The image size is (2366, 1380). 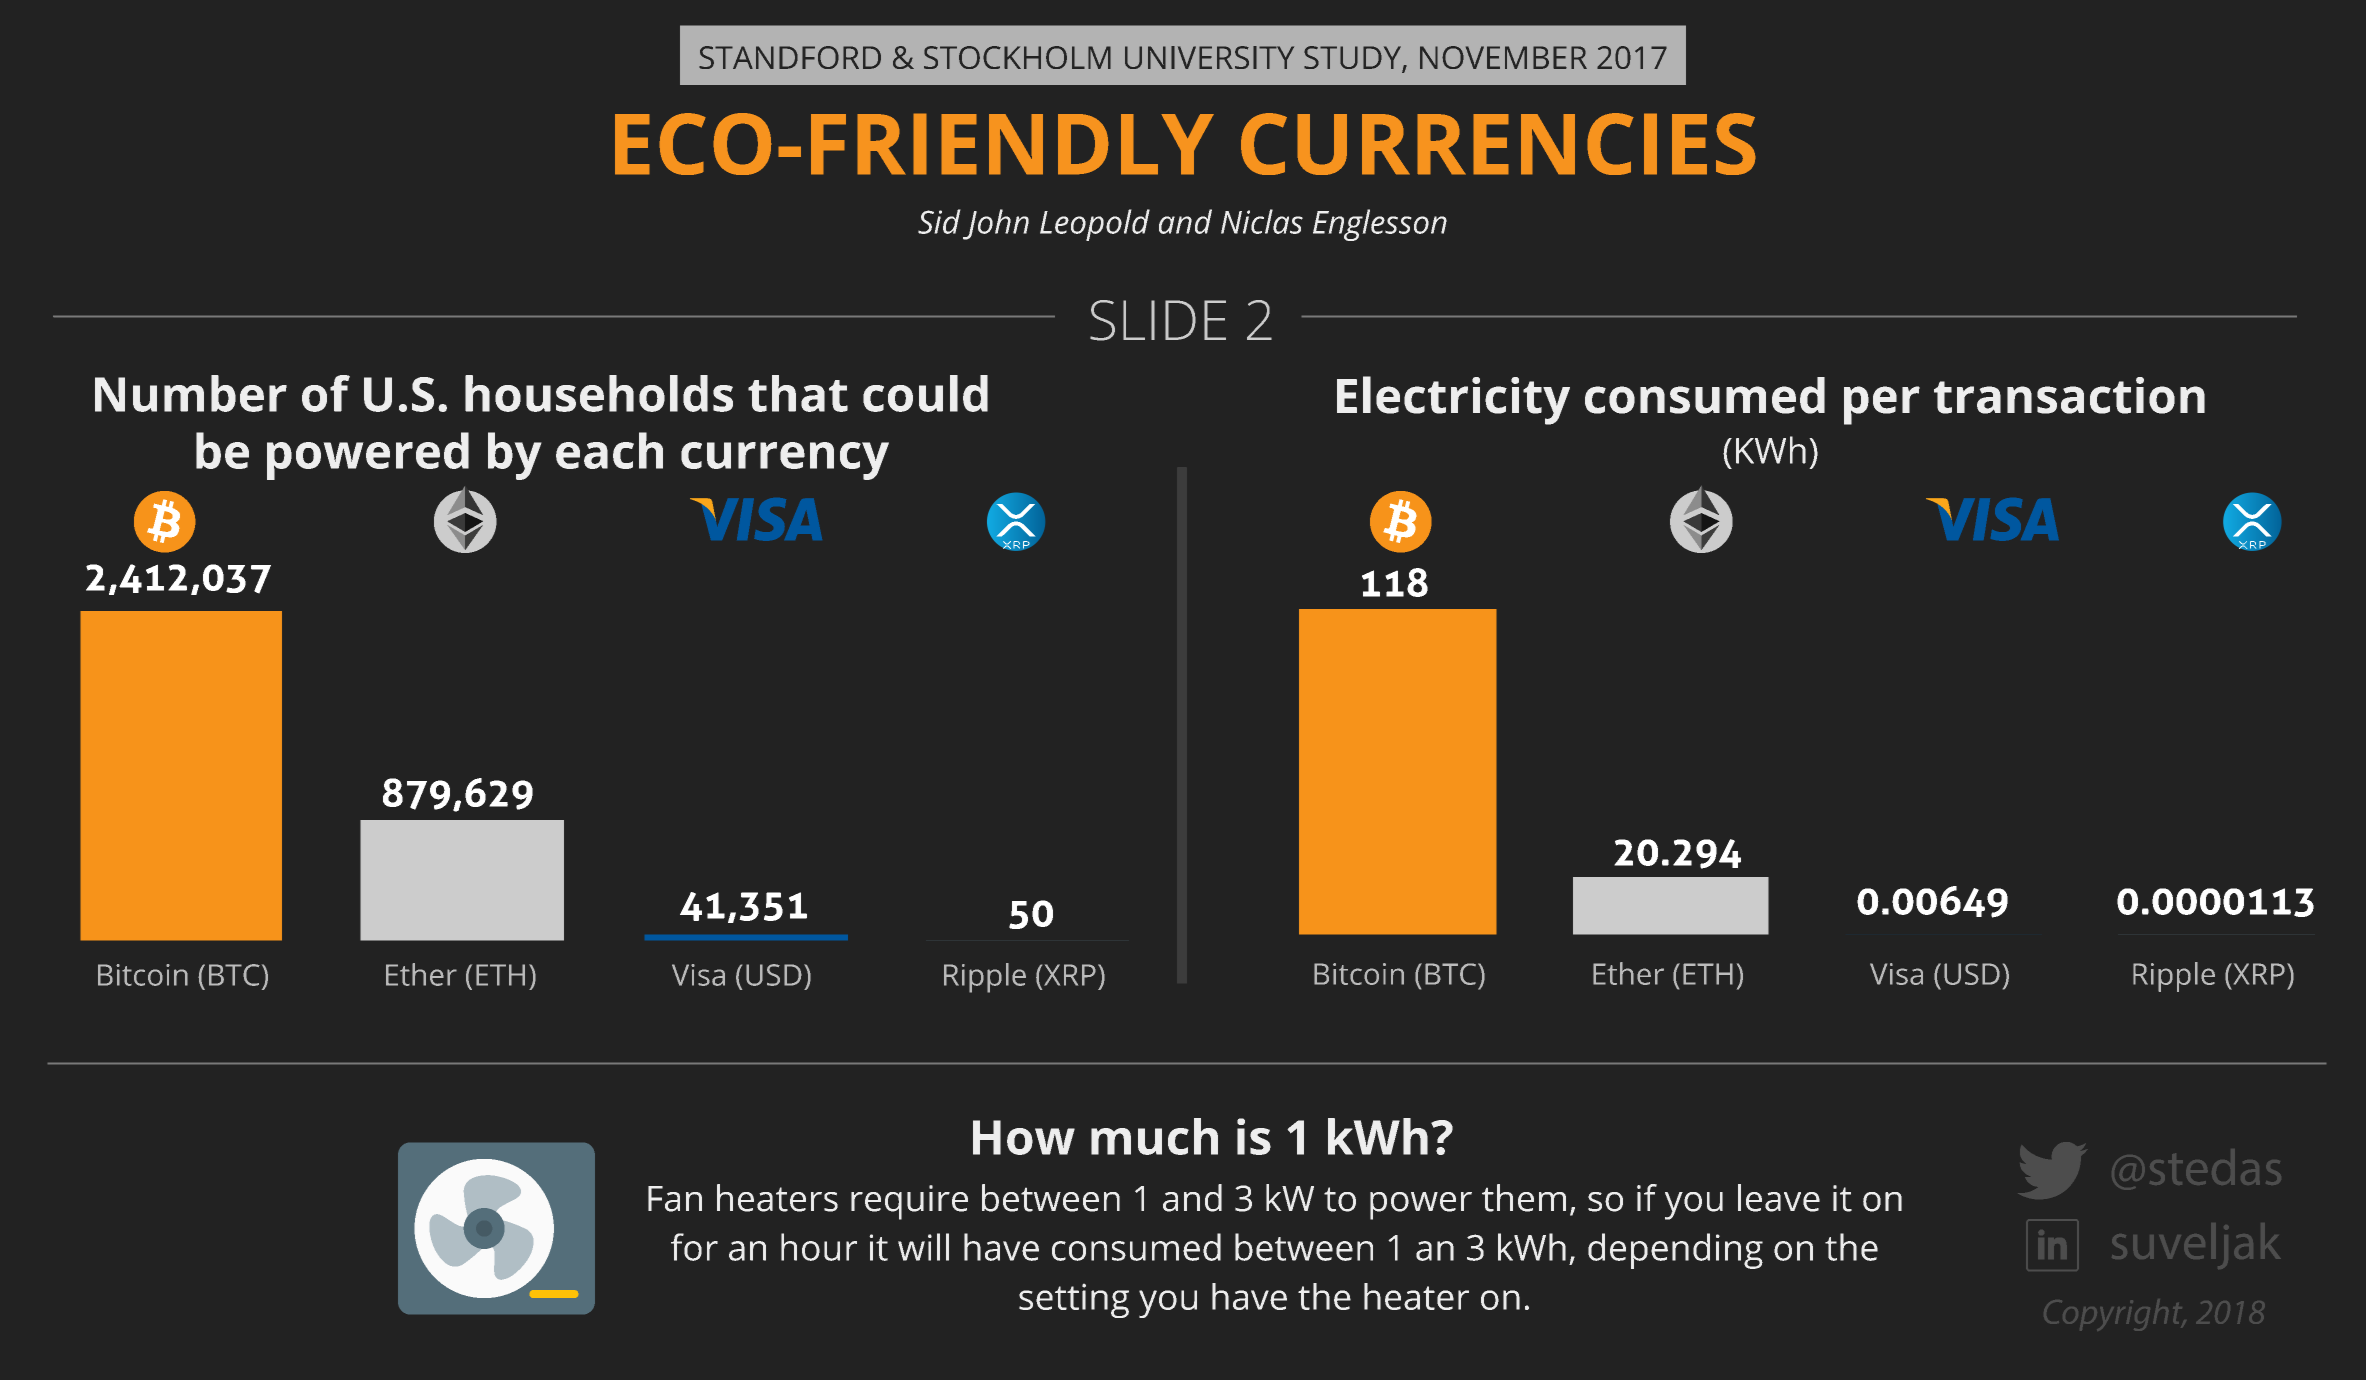 I want to click on Fan, so click(x=675, y=1199).
